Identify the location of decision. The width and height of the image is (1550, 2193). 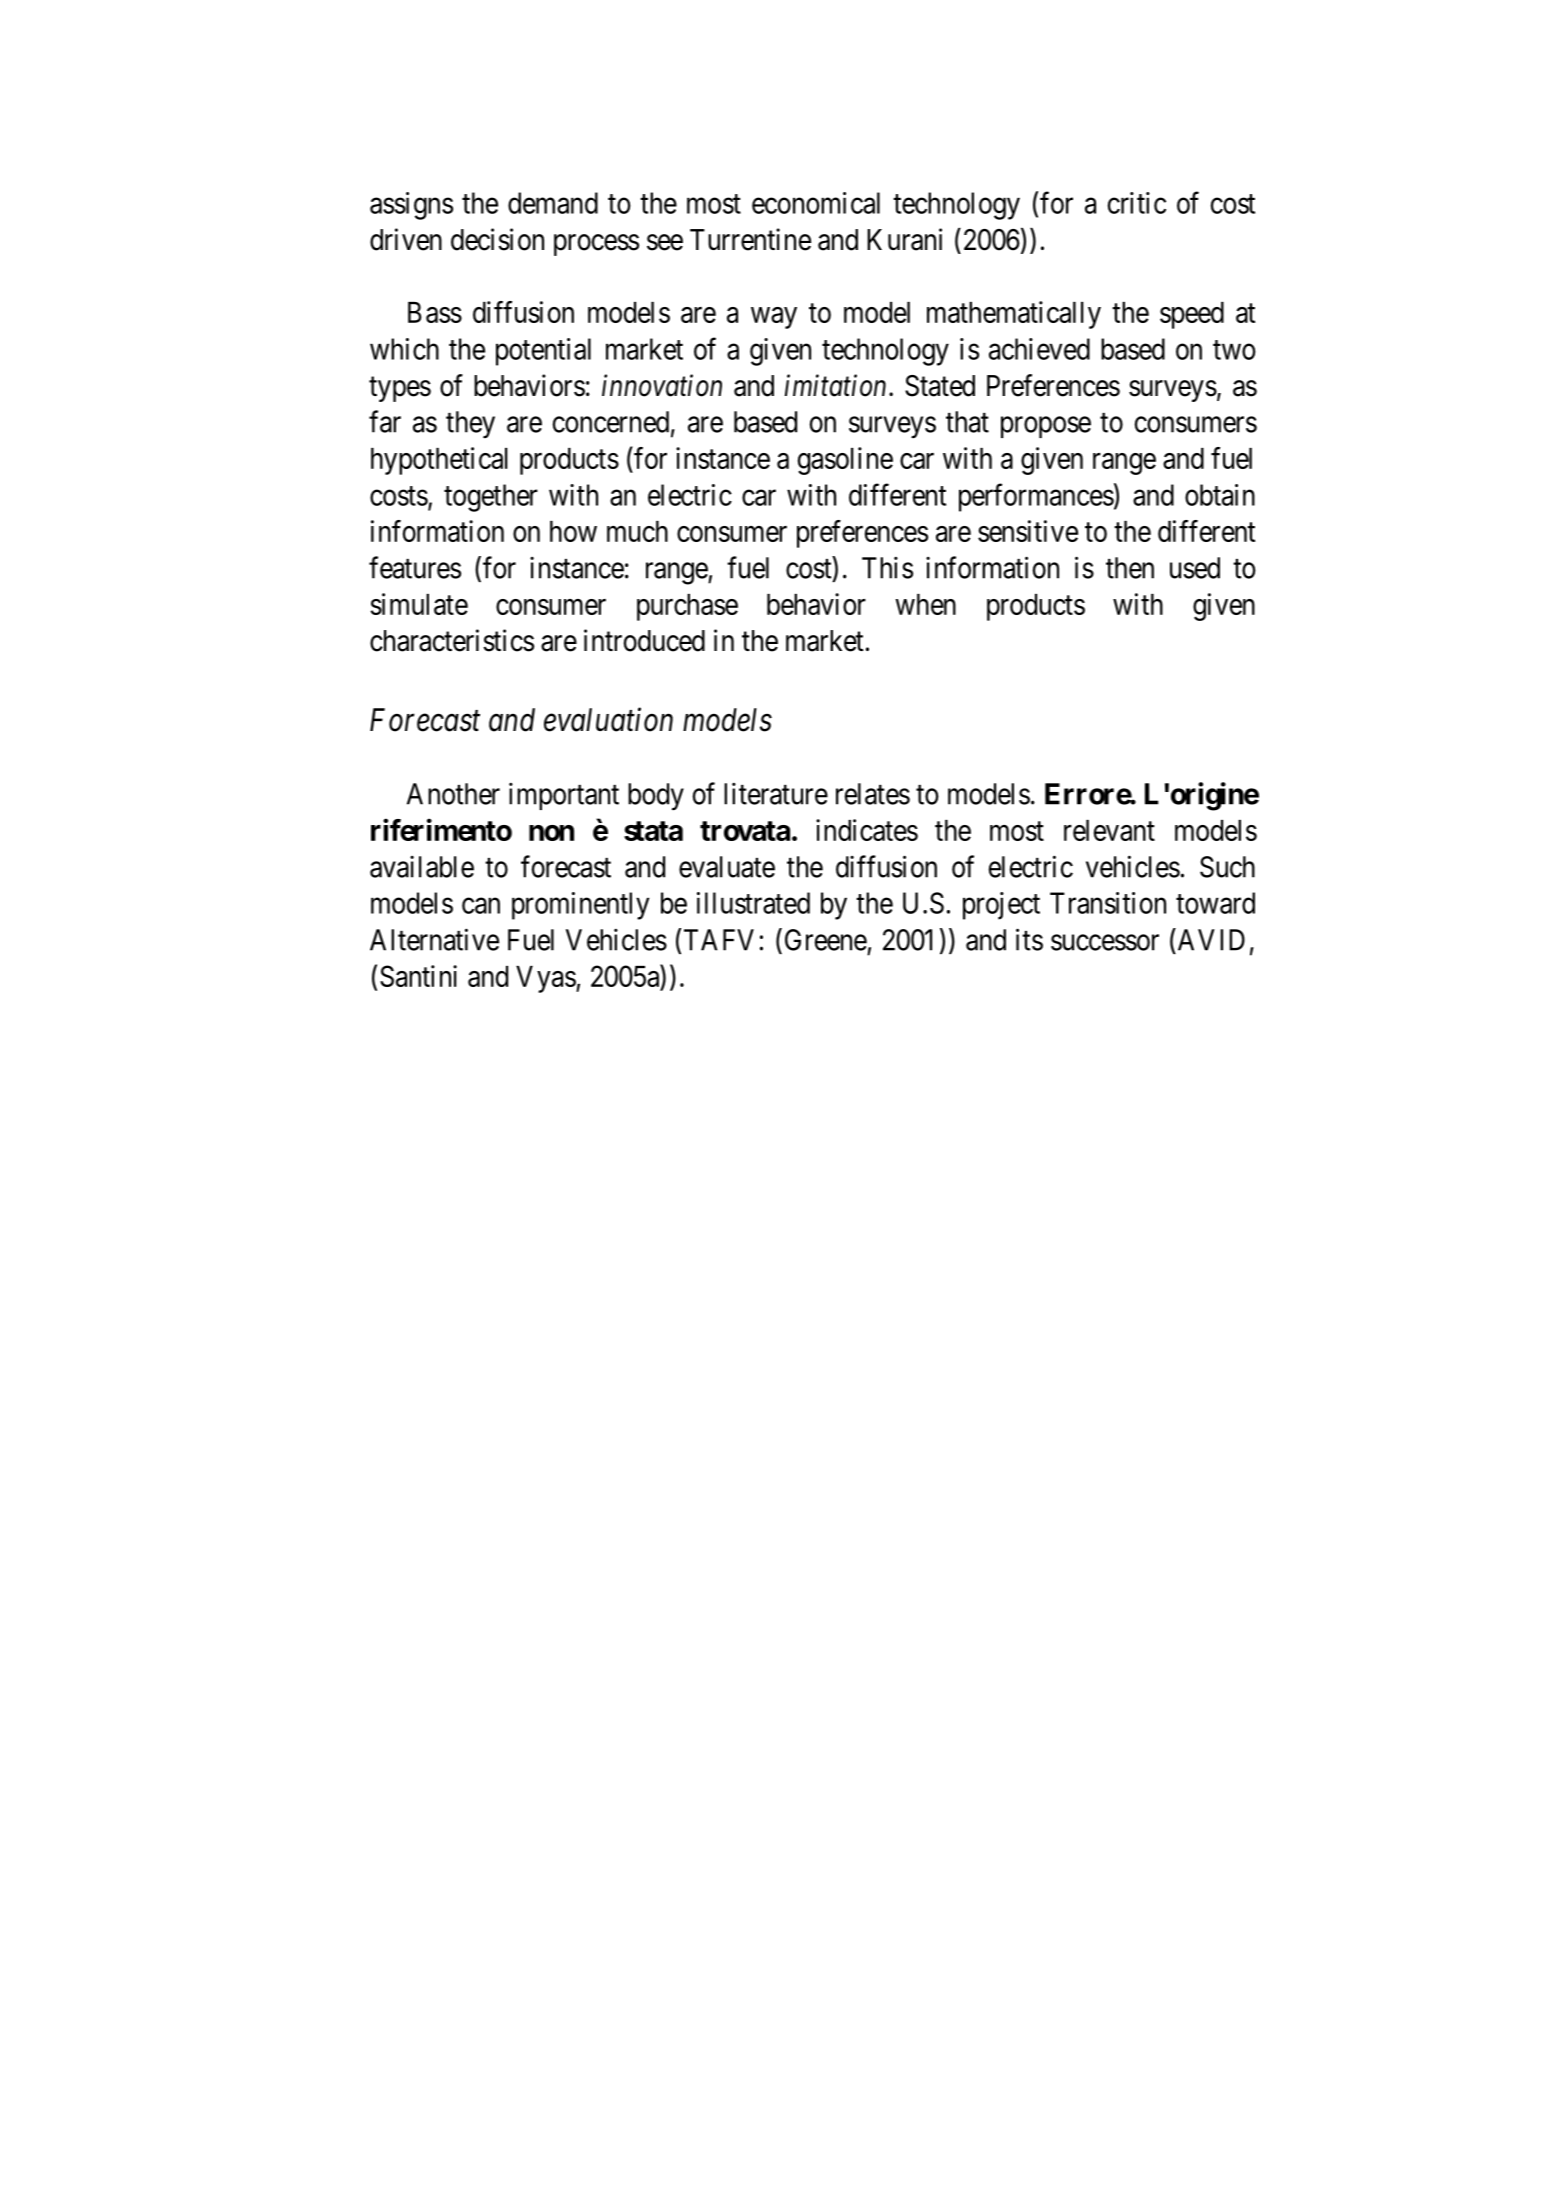
(497, 239).
